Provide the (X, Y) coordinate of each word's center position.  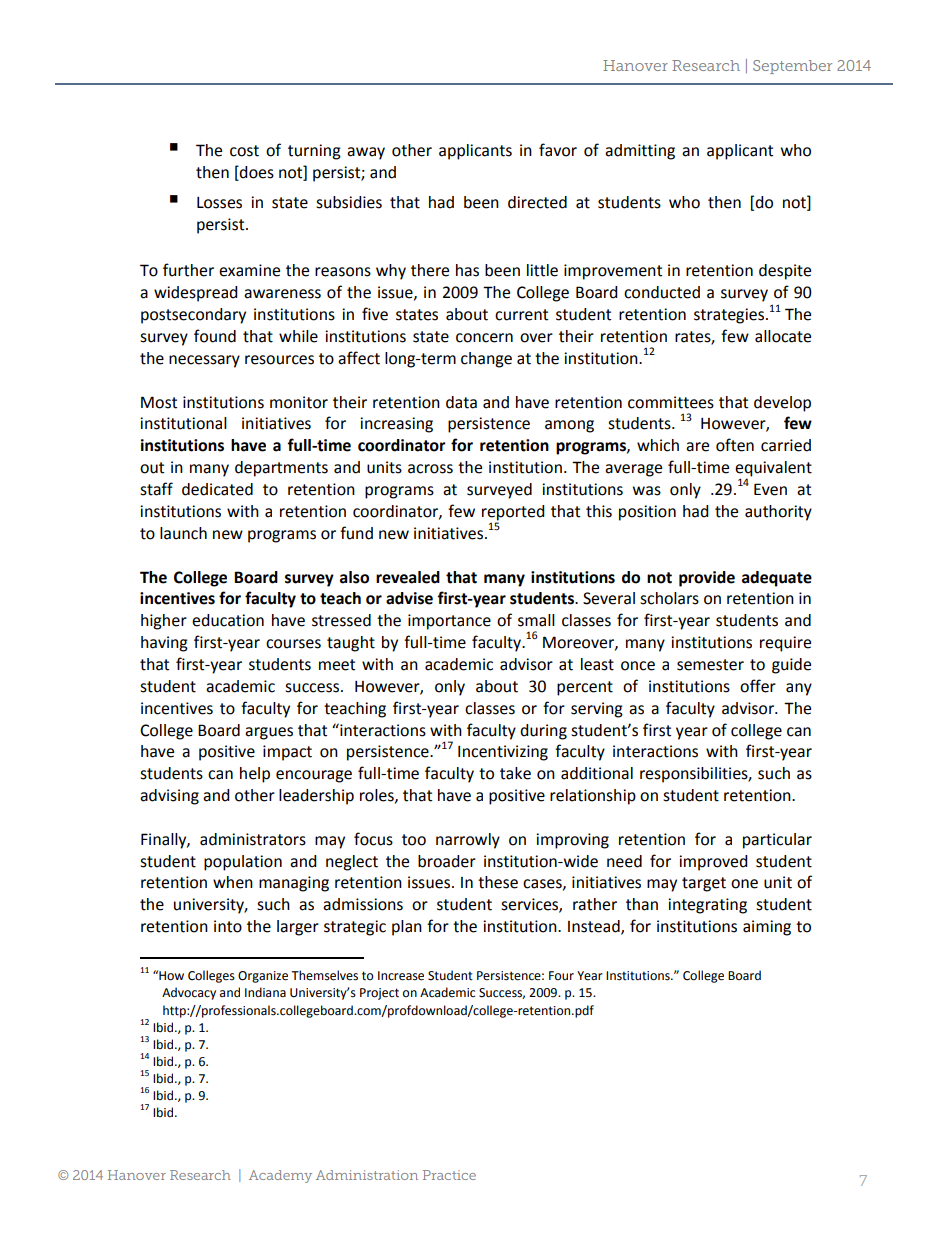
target (704, 884)
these (498, 882)
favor (558, 150)
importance (449, 622)
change (486, 360)
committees (671, 402)
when (233, 882)
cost (244, 151)
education (228, 620)
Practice (449, 1175)
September (792, 67)
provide (707, 579)
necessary (204, 361)
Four (561, 975)
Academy (280, 1176)
